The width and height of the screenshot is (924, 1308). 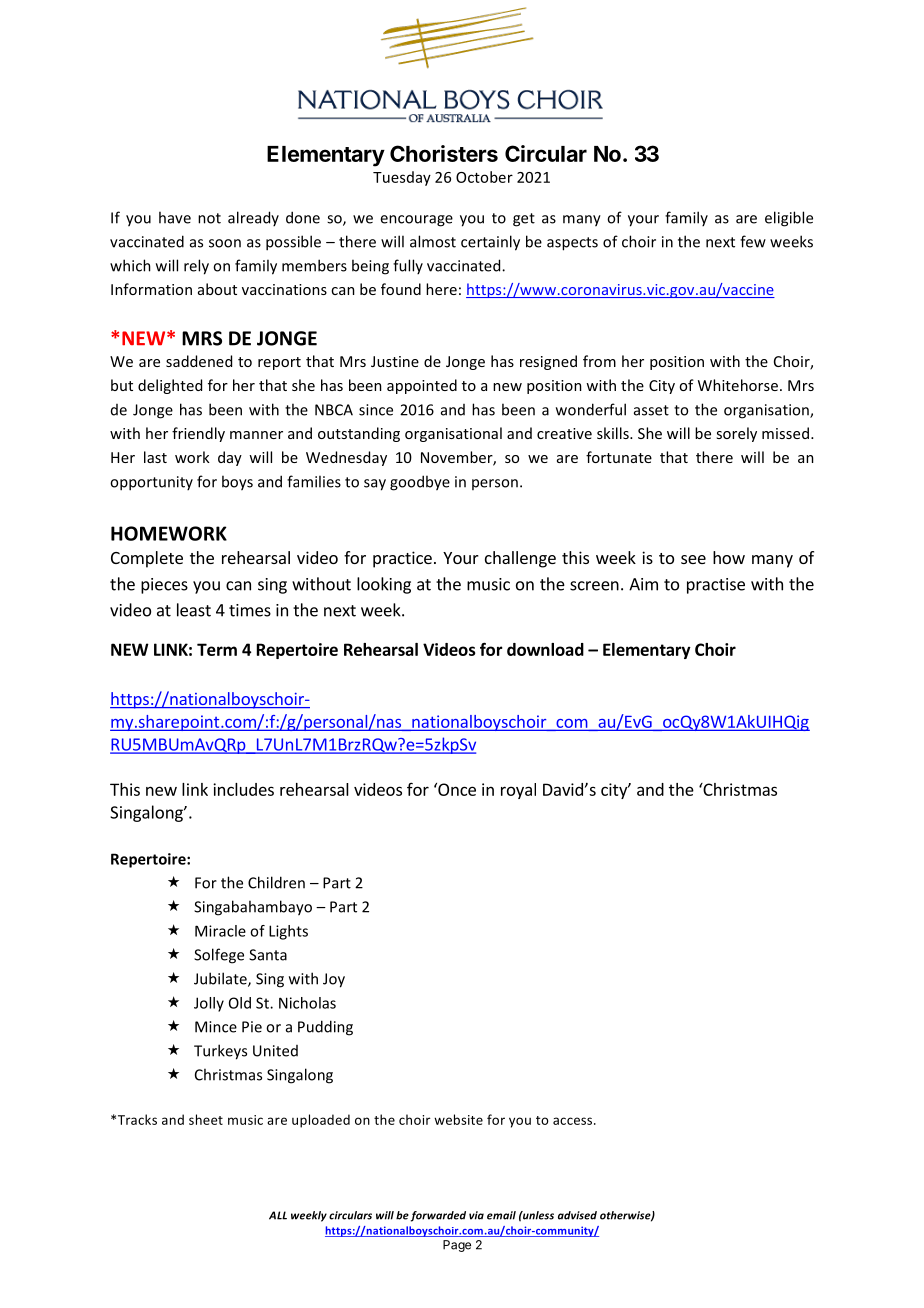 What do you see at coordinates (220, 931) in the screenshot?
I see `Miracle` at bounding box center [220, 931].
